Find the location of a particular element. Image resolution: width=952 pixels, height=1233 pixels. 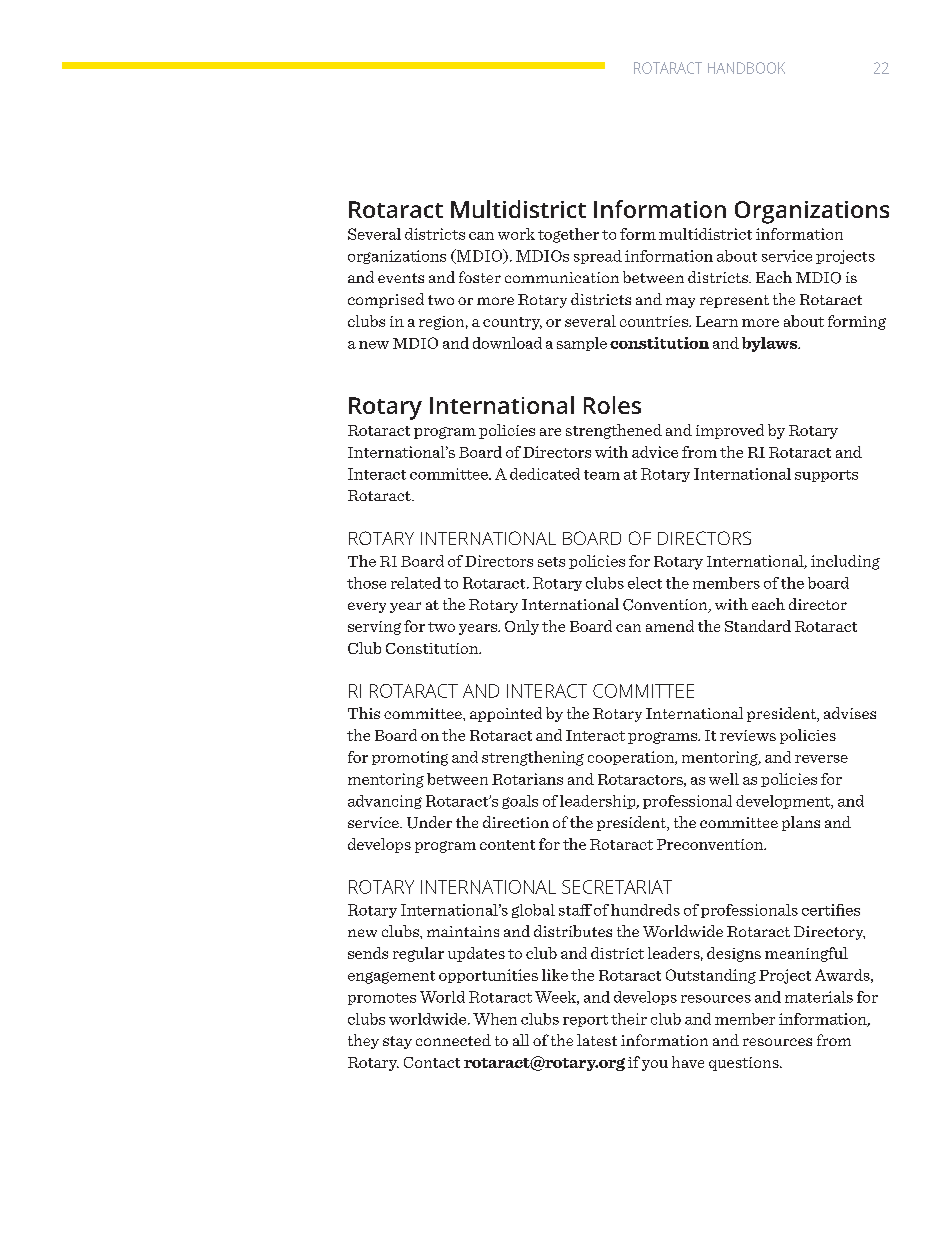

HANDBOOK is located at coordinates (746, 68).
